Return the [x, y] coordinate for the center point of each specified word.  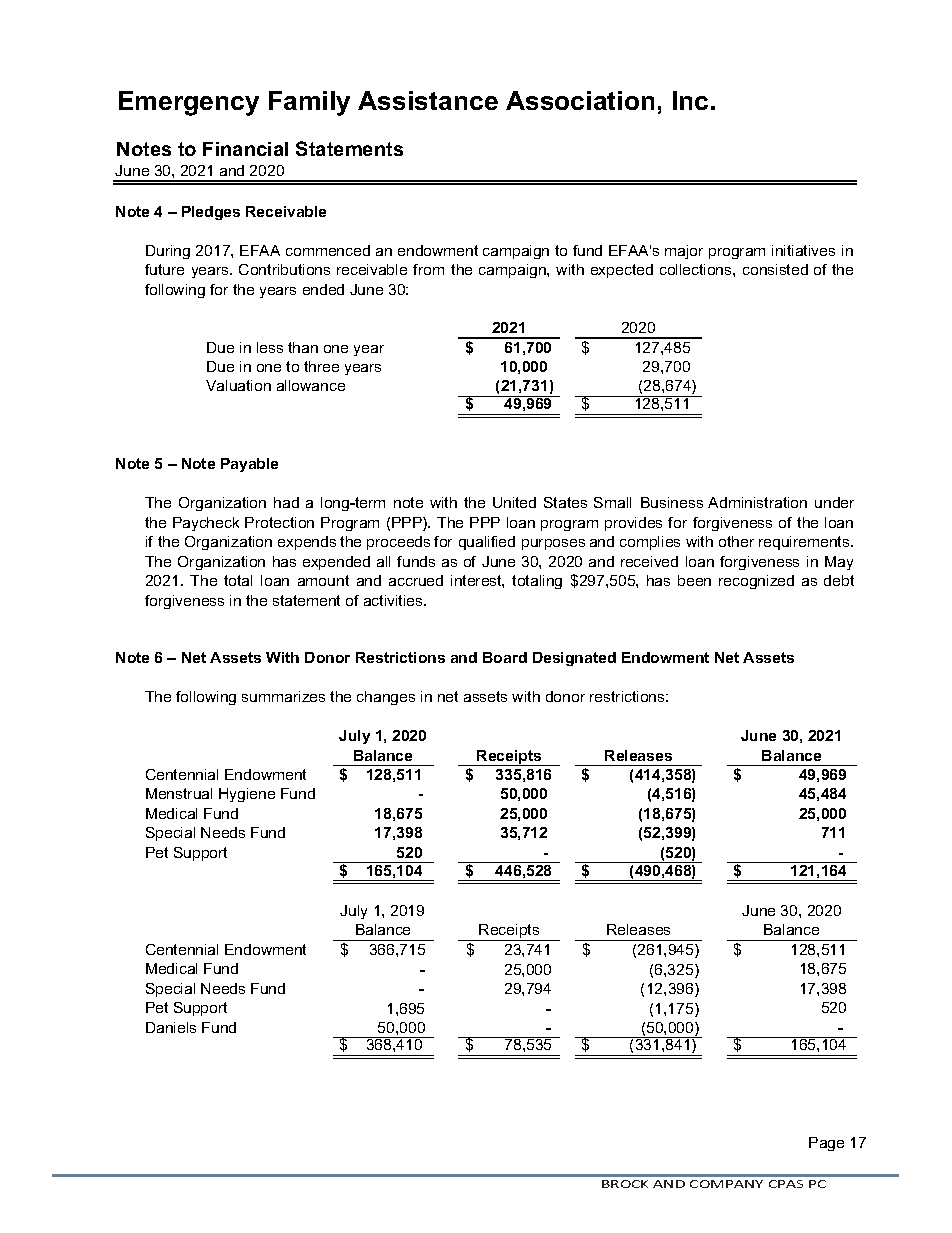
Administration [757, 502]
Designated [574, 659]
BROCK [625, 1184]
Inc [690, 100]
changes [386, 698]
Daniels [171, 1027]
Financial [245, 149]
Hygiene [247, 795]
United [514, 502]
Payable [249, 465]
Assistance [428, 100]
